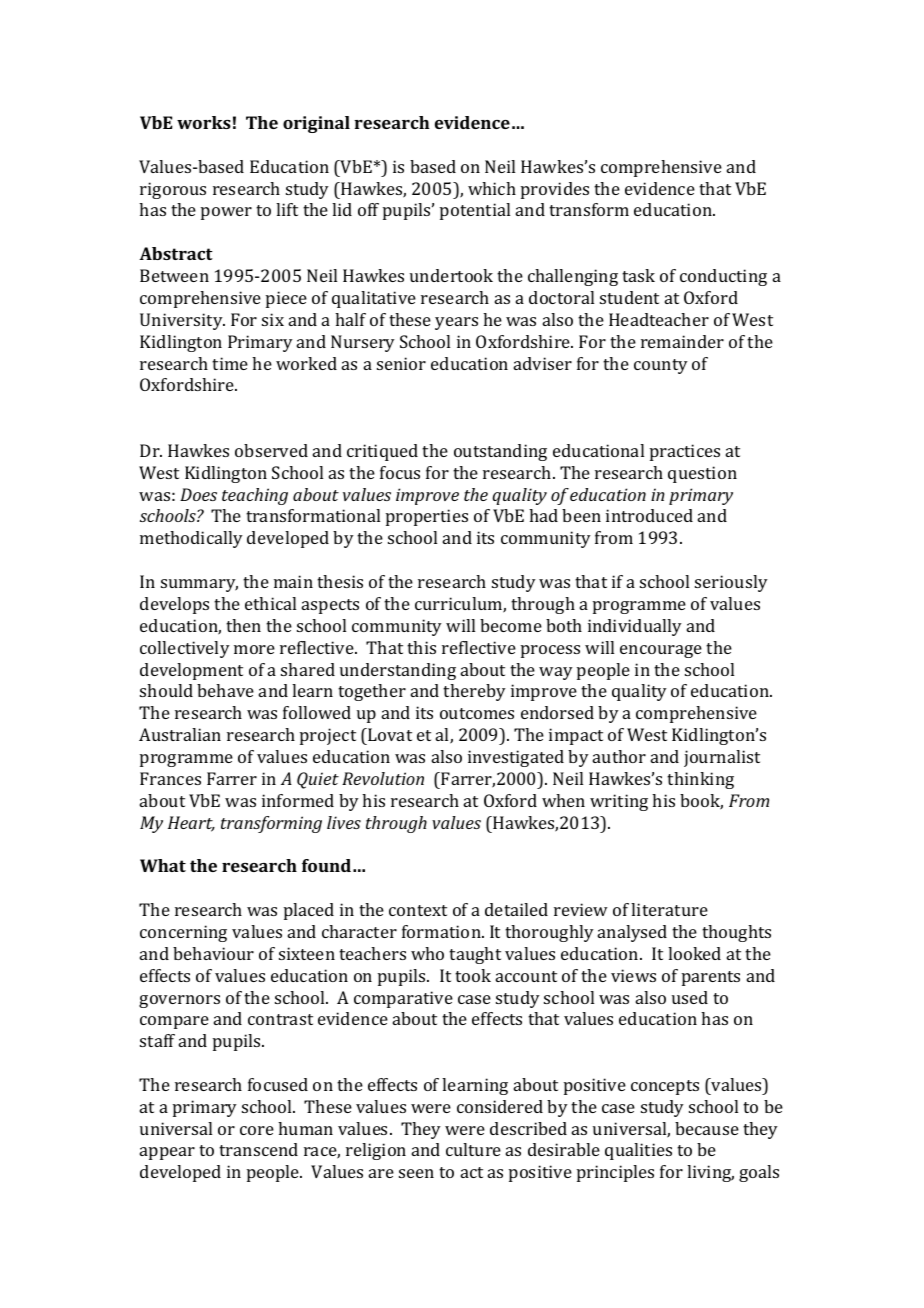  I want to click on investigated, so click(516, 758).
